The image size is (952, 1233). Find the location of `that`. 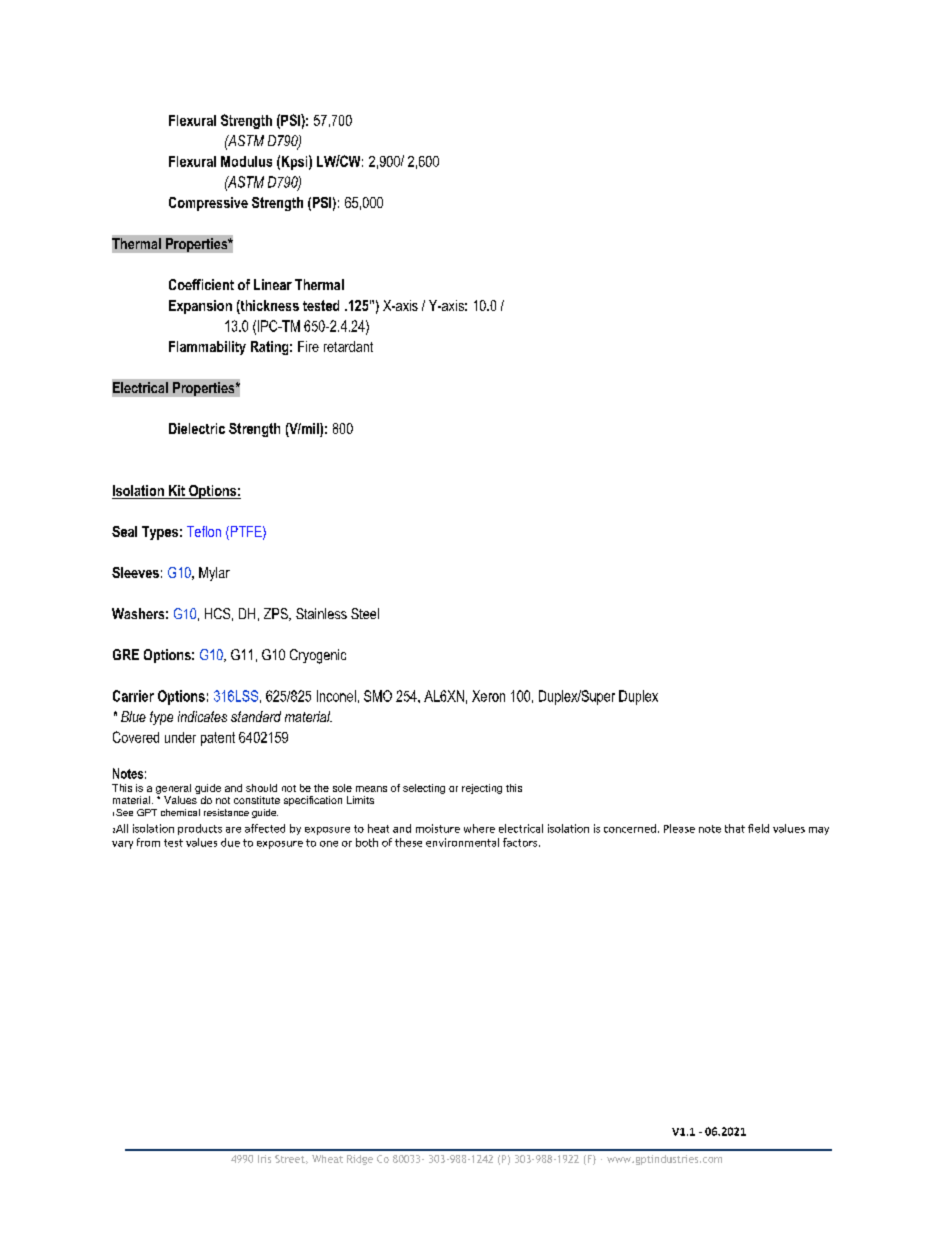

that is located at coordinates (735, 828).
